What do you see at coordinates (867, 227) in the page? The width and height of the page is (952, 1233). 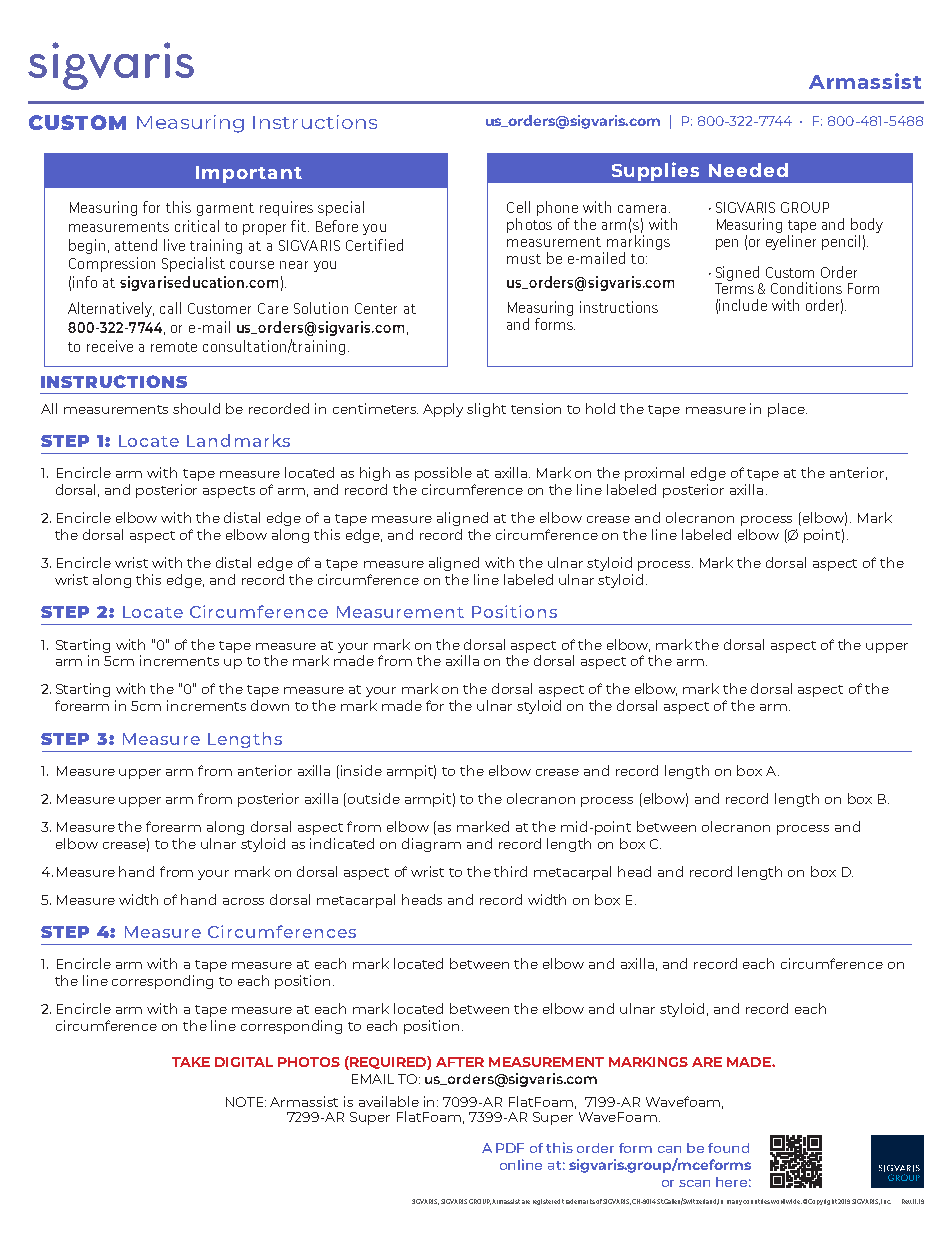 I see `body` at bounding box center [867, 227].
